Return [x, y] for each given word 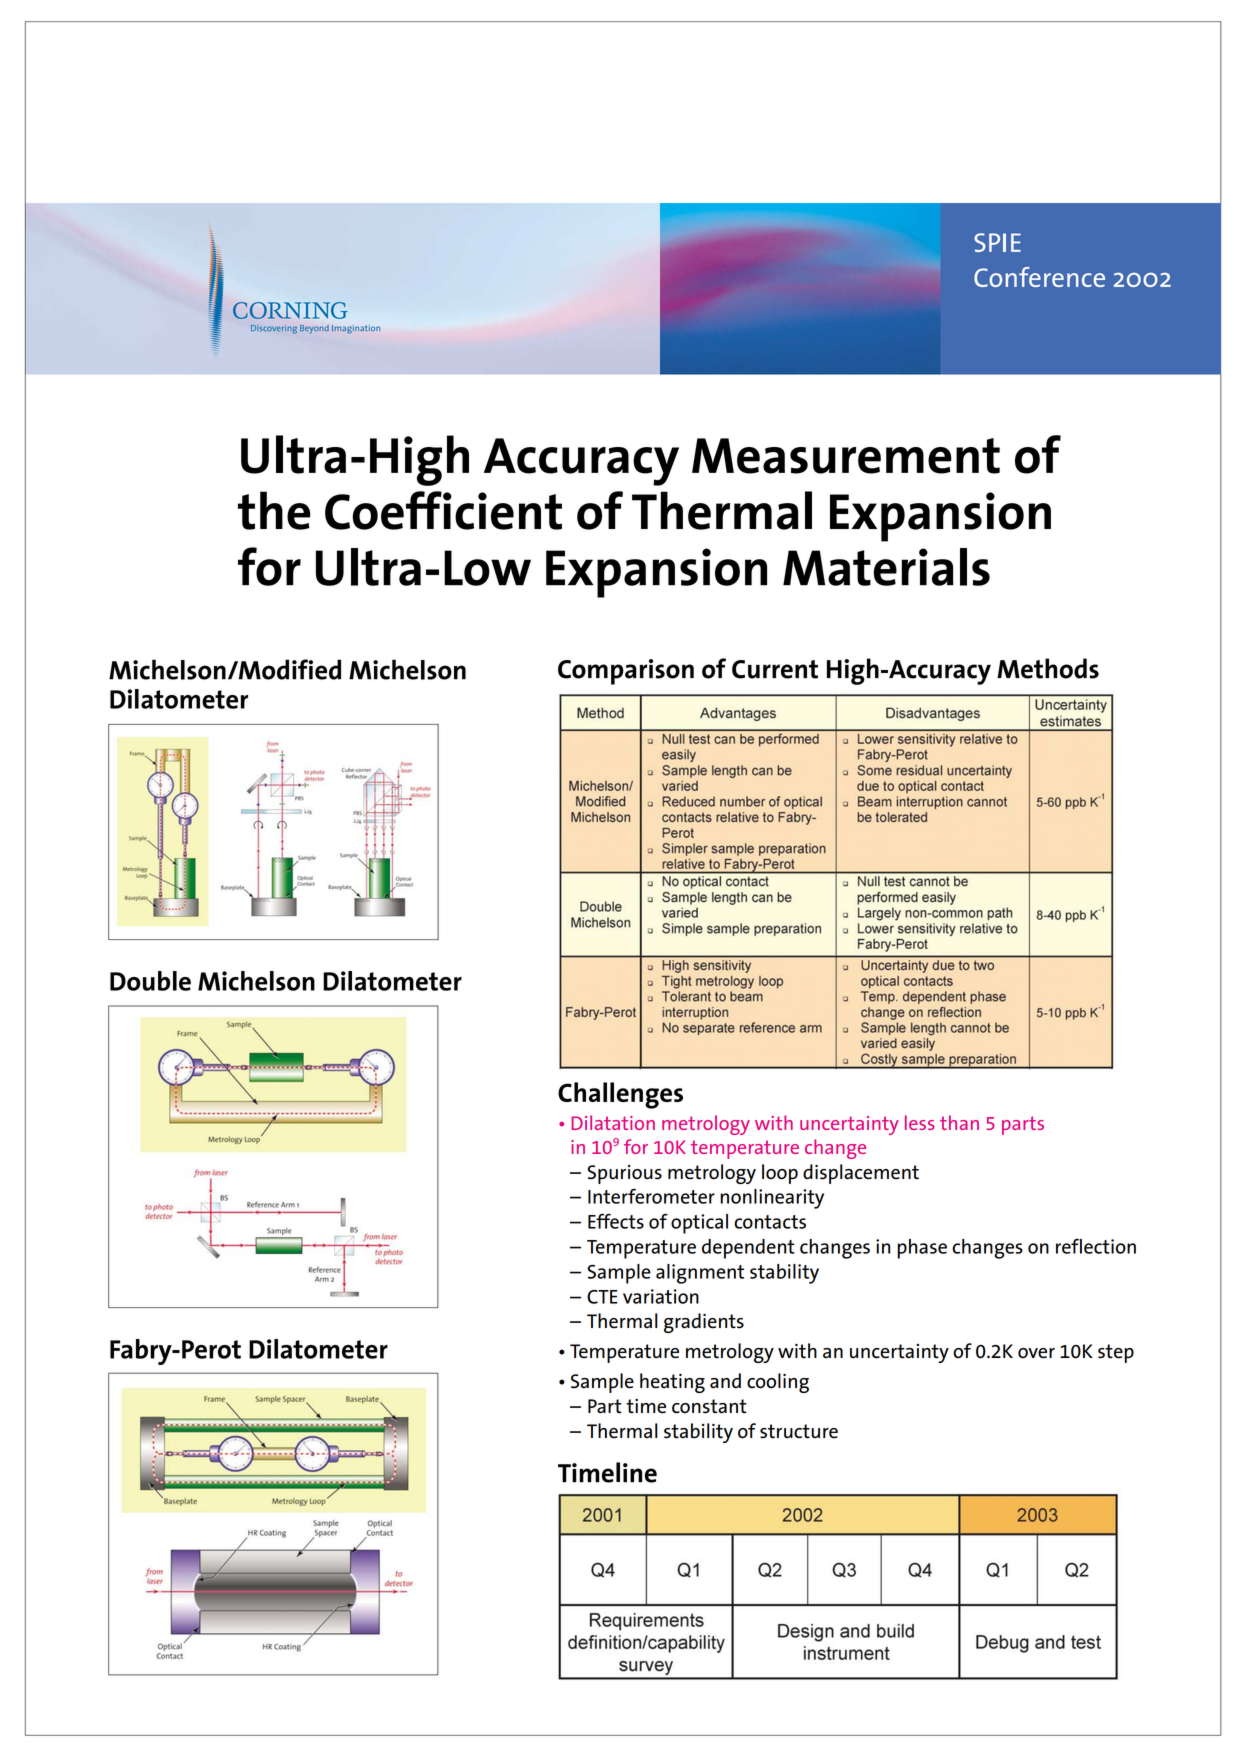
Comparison [626, 672]
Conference [1039, 277]
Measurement [846, 456]
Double [150, 981]
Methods [1048, 668]
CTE [602, 1297]
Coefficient [443, 510]
